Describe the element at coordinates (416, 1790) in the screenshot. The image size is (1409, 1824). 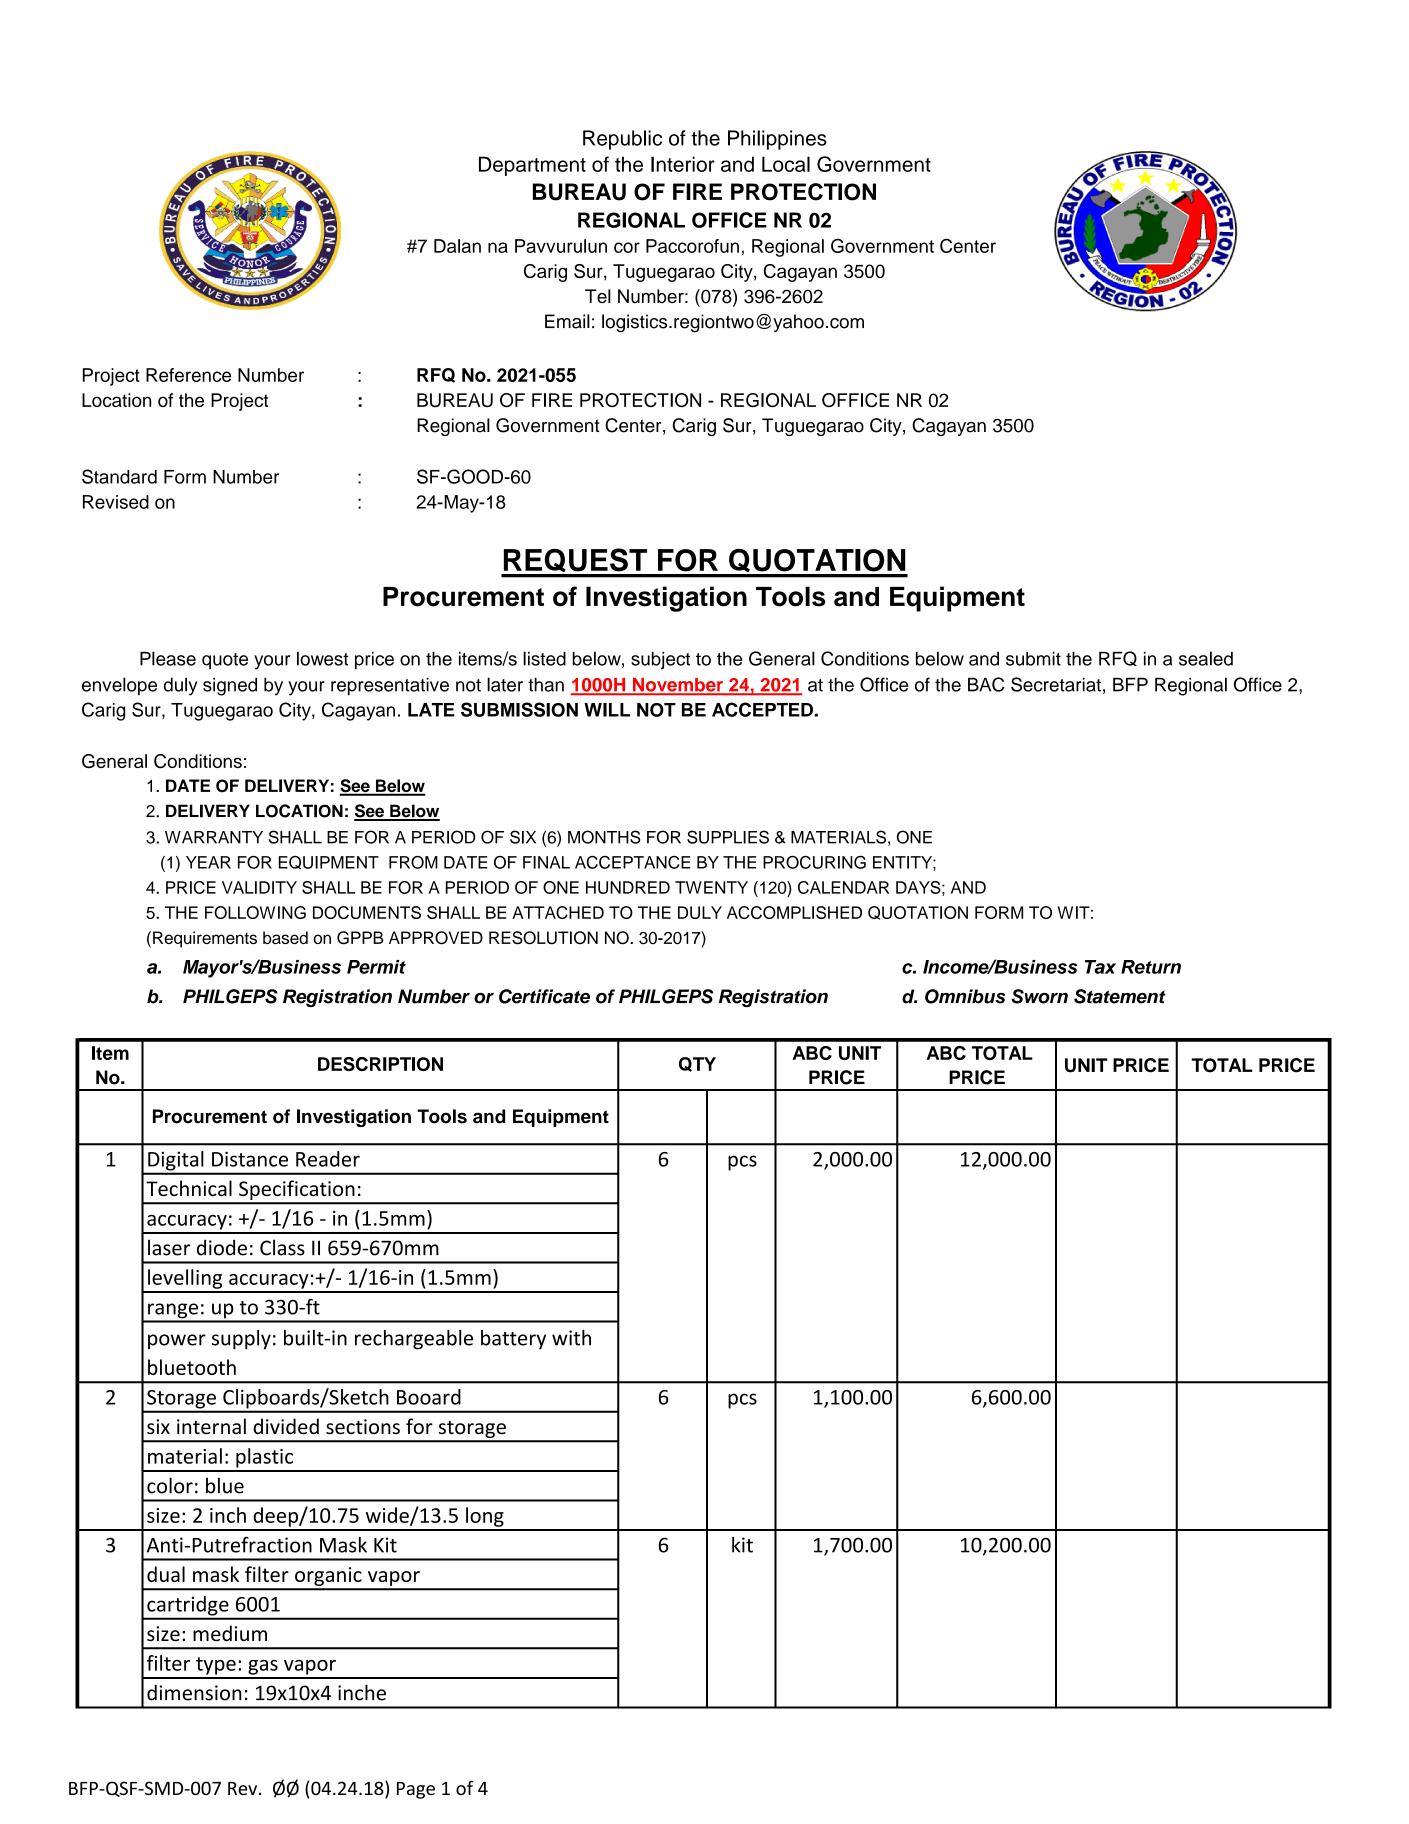
I see `Page` at that location.
